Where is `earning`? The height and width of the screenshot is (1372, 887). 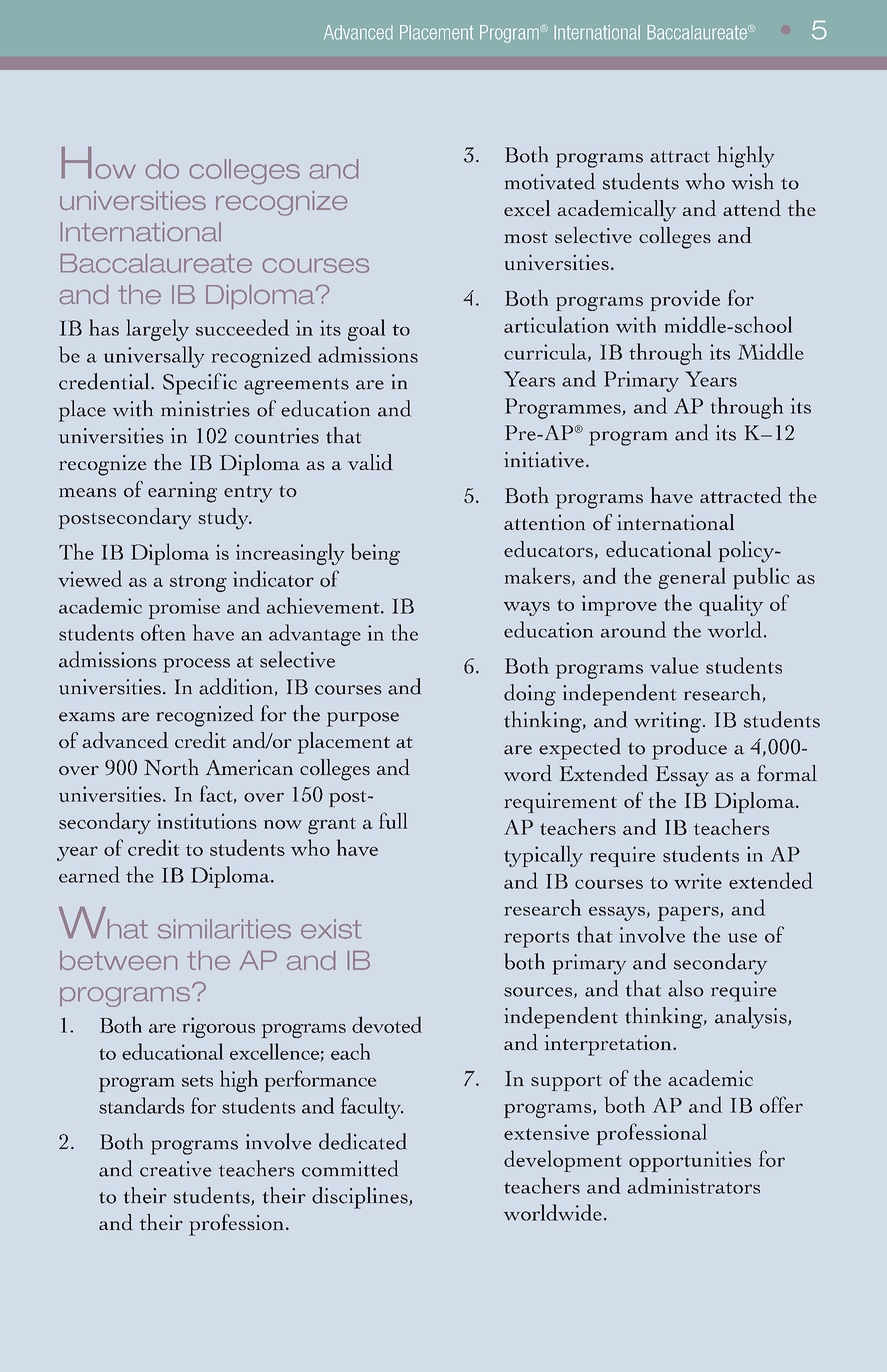 earning is located at coordinates (182, 492).
